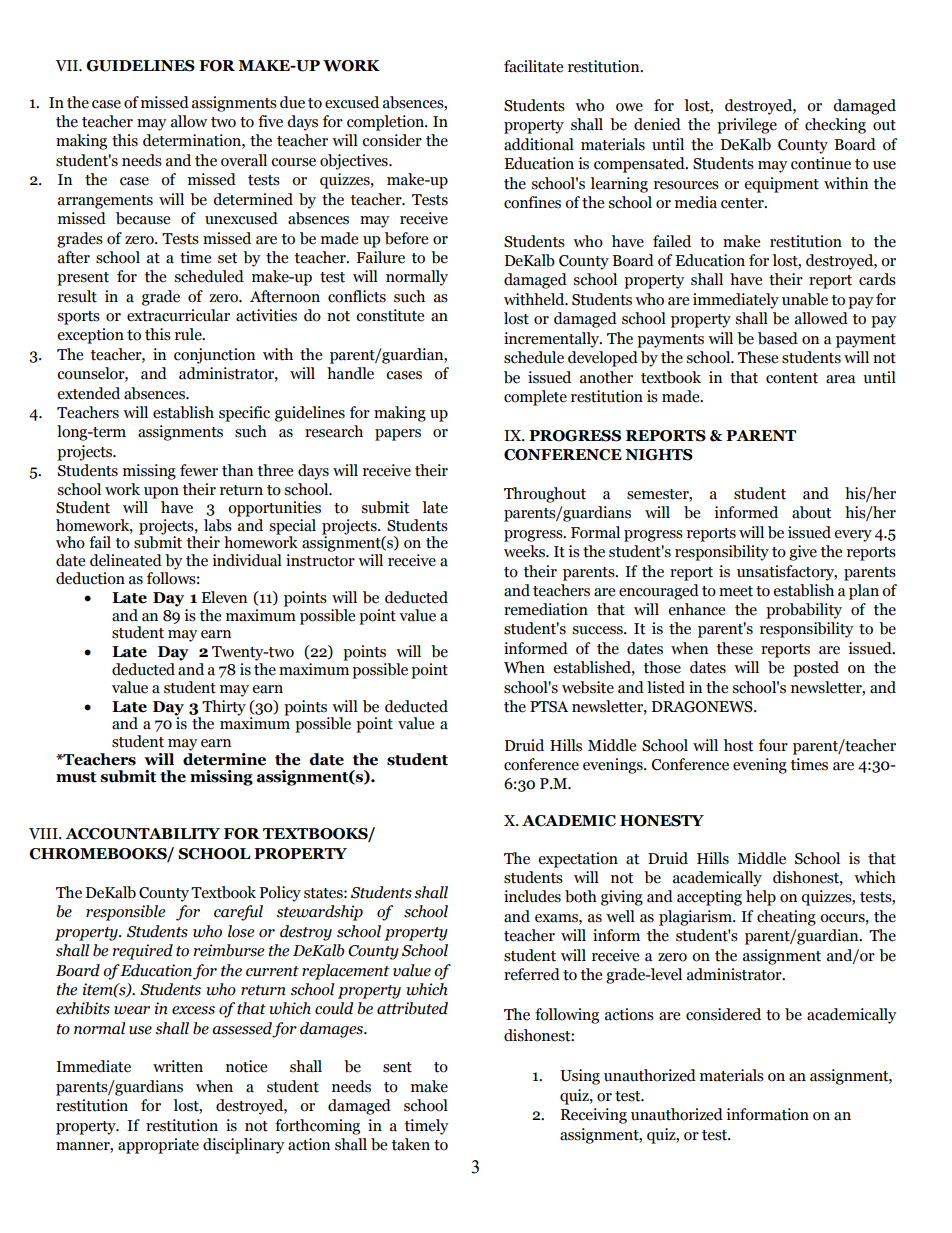 The image size is (952, 1233). I want to click on content, so click(792, 378).
